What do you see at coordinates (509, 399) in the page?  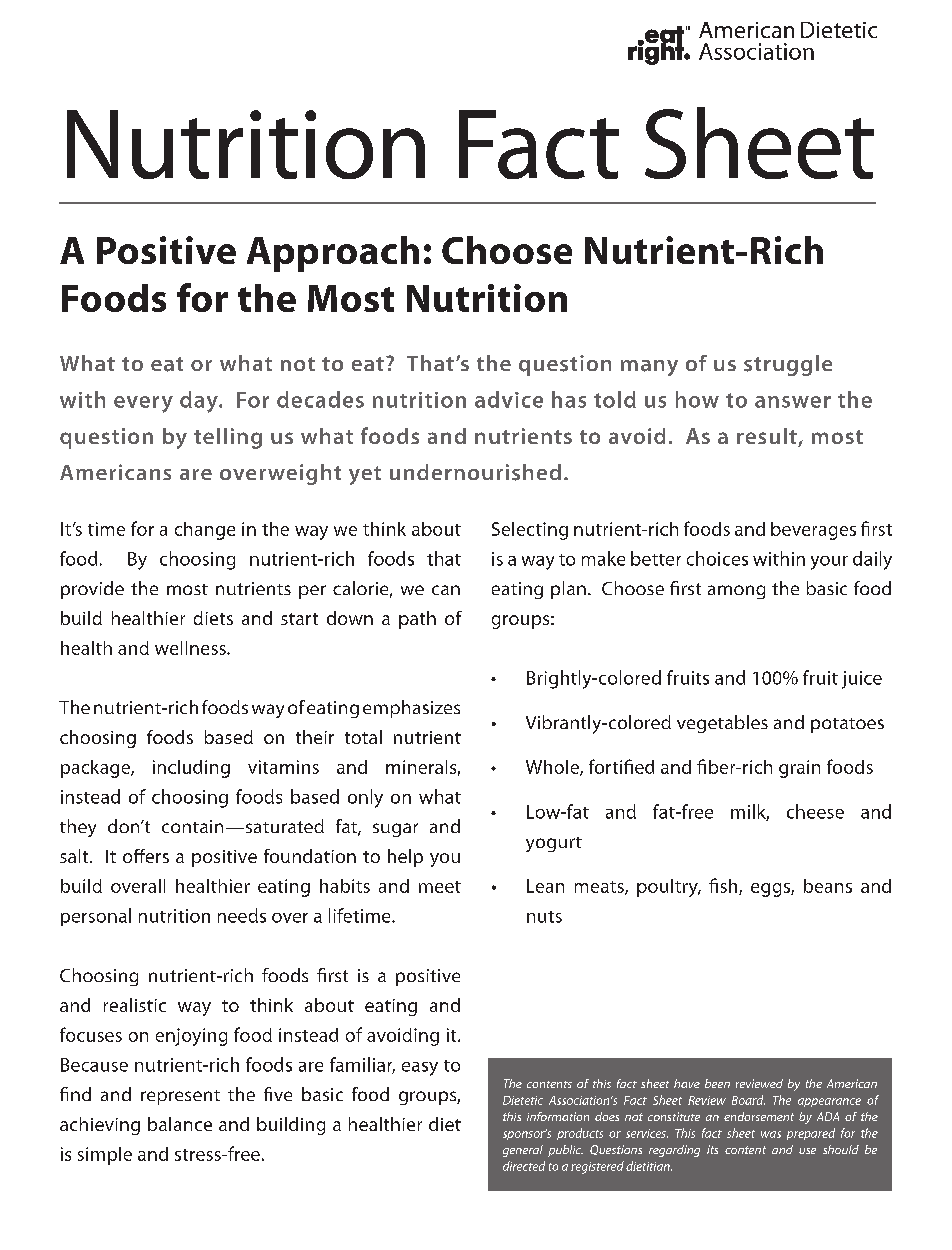 I see `advice` at bounding box center [509, 399].
